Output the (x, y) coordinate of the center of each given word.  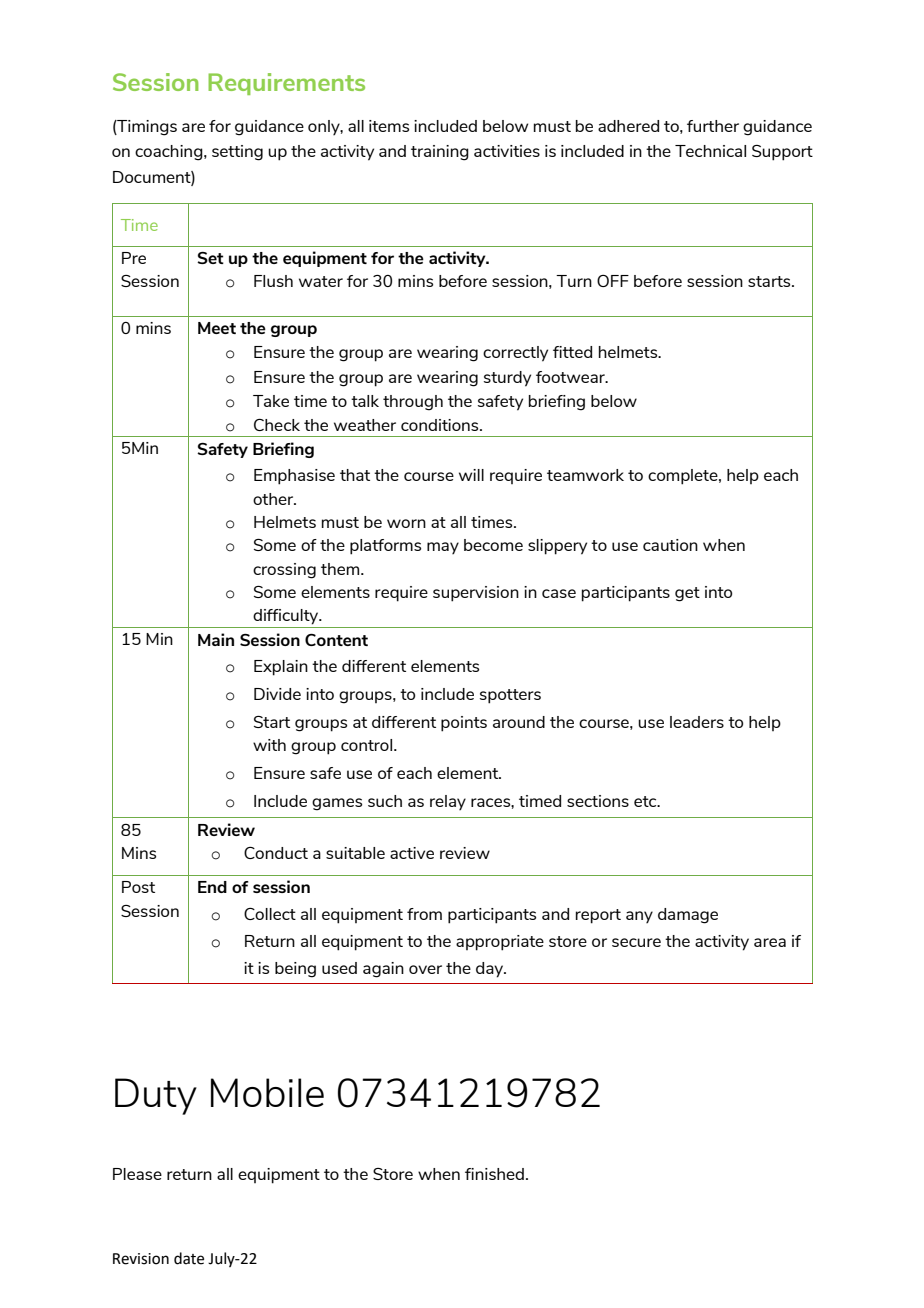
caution (670, 545)
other (274, 499)
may (443, 548)
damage (688, 916)
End (212, 887)
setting (237, 153)
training (440, 153)
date (189, 1258)
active (412, 853)
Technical (710, 151)
